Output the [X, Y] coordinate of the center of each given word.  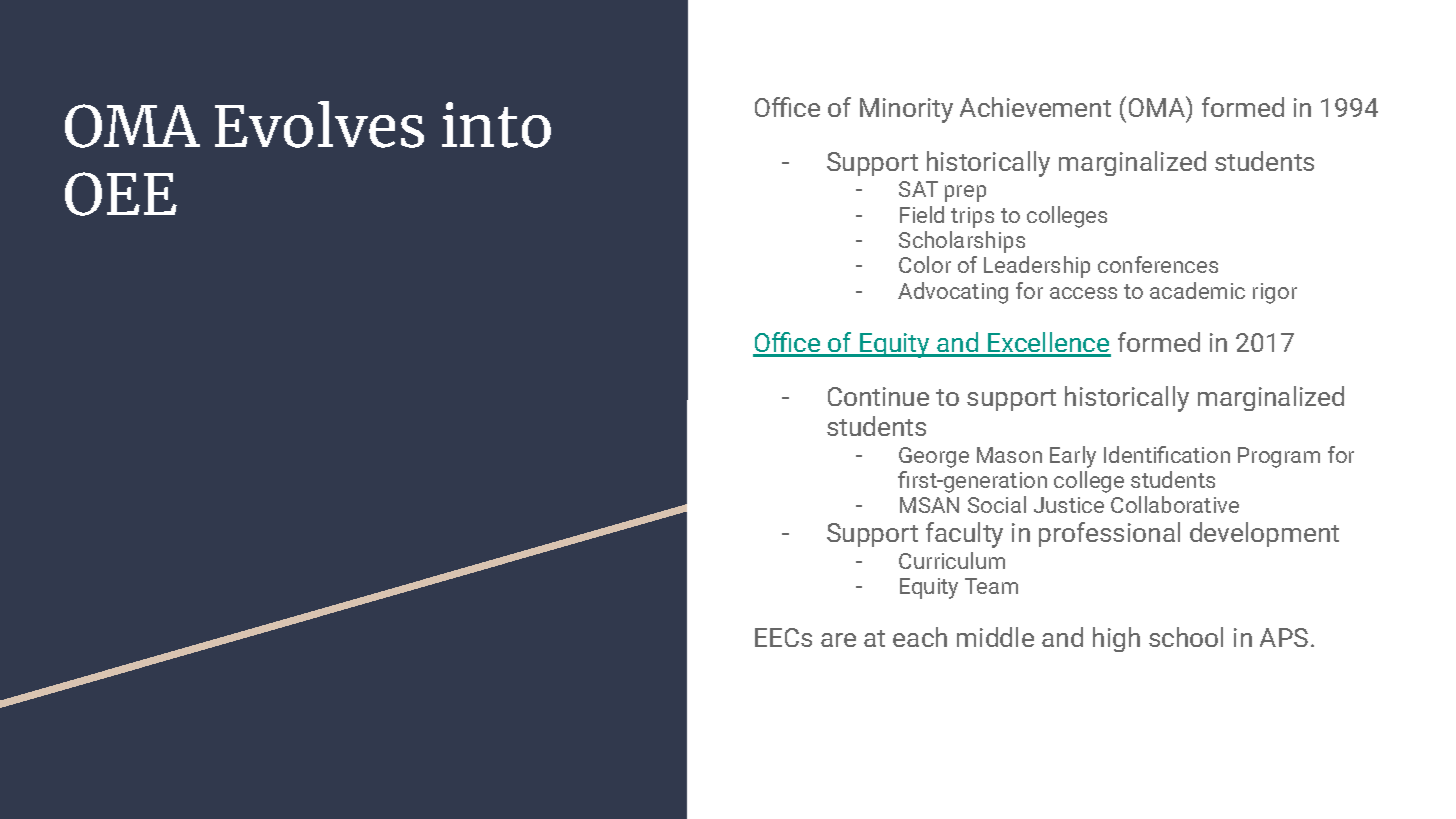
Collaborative [1175, 504]
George [934, 457]
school [1186, 637]
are [838, 640]
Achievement [1035, 107]
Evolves [319, 124]
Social [997, 504]
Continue [878, 396]
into [496, 125]
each [920, 637]
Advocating [953, 293]
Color [925, 264]
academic [1197, 290]
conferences [1158, 264]
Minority [906, 110]
